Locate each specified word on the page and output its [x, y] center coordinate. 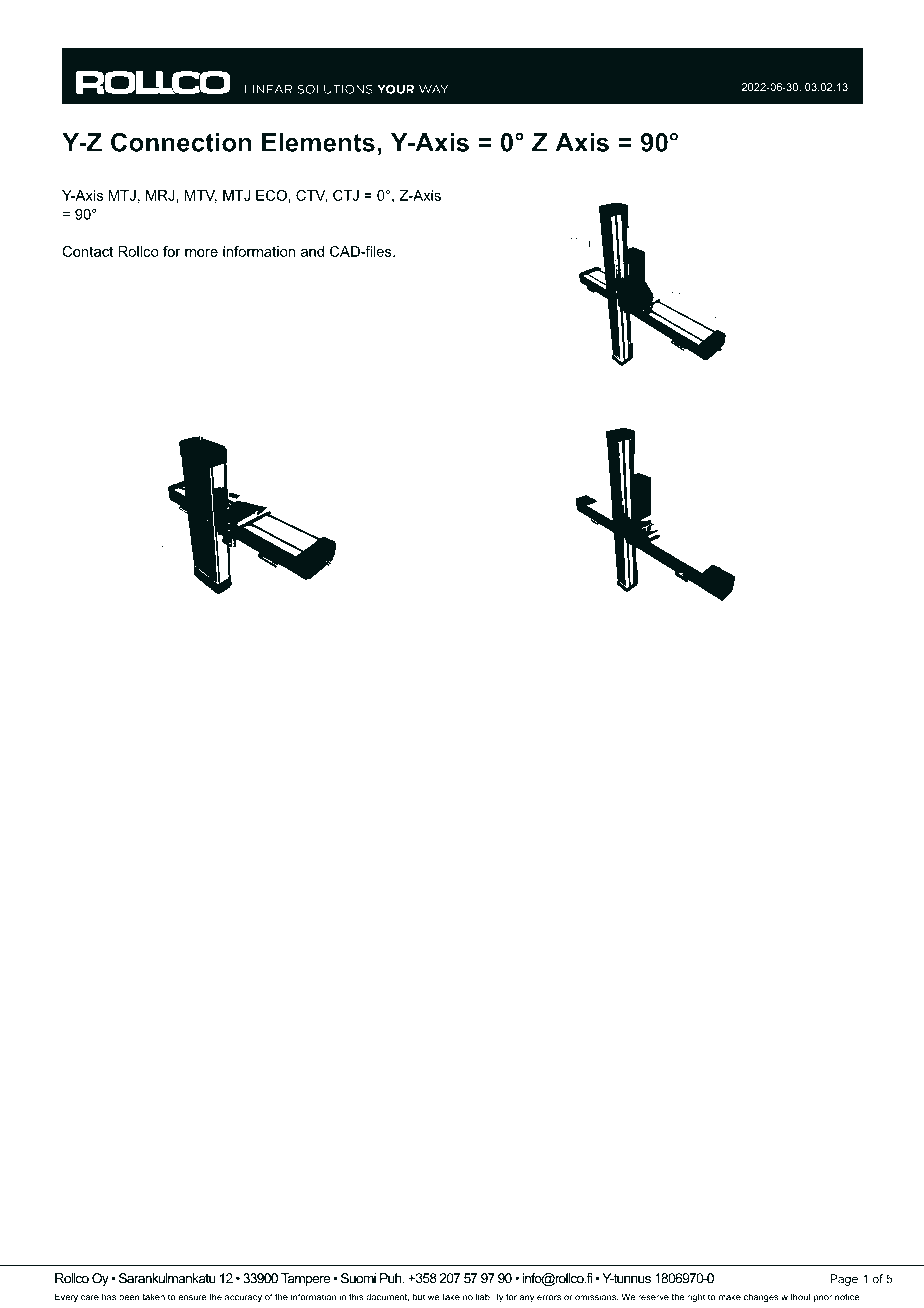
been [129, 1297]
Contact [87, 251]
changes [761, 1297]
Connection [181, 142]
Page [844, 1280]
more [201, 253]
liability [489, 1297]
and [312, 251]
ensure [192, 1298]
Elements [318, 142]
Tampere [305, 1279]
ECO [271, 195]
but [419, 1297]
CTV [311, 196]
